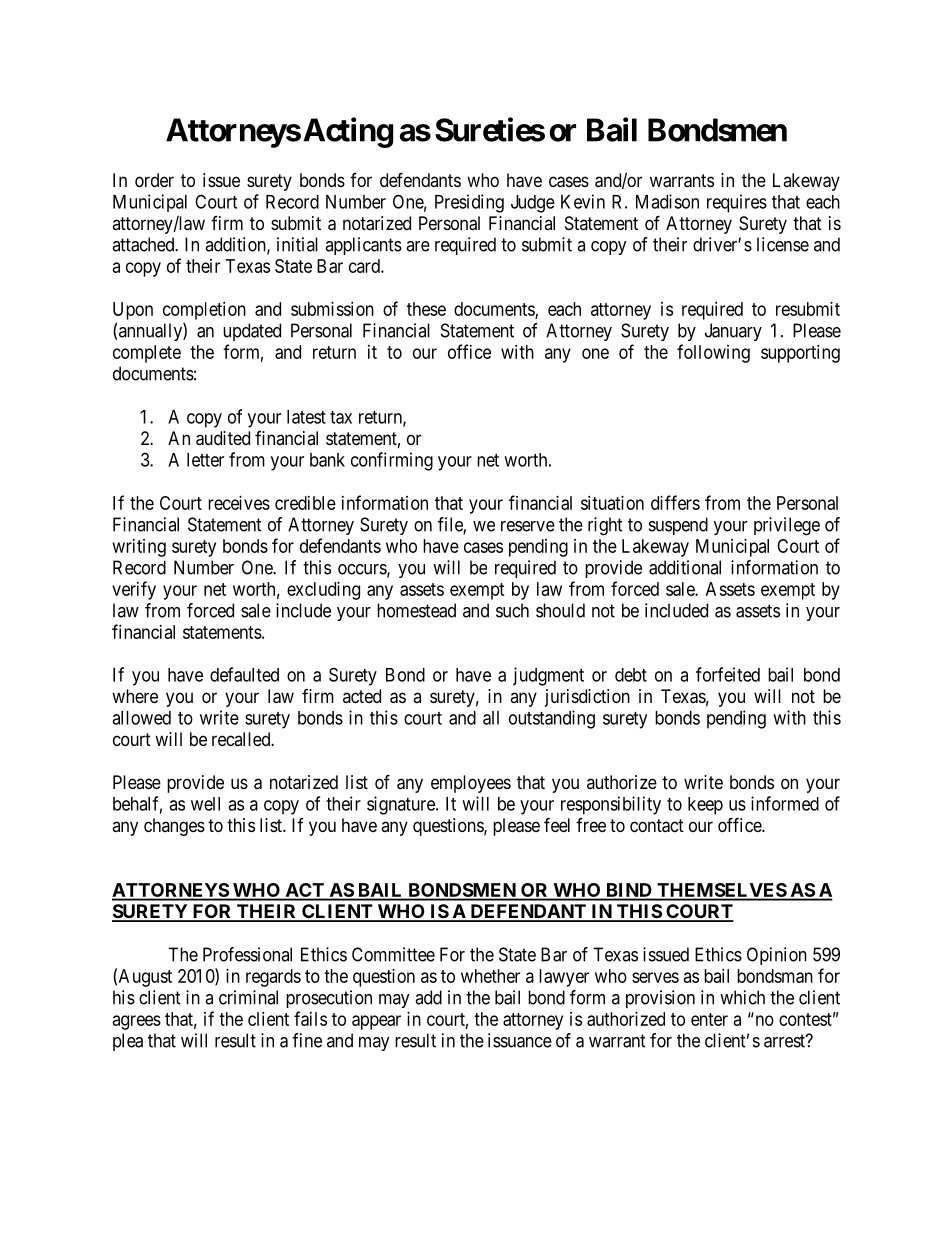  Describe the element at coordinates (205, 460) in the screenshot. I see `letter` at that location.
